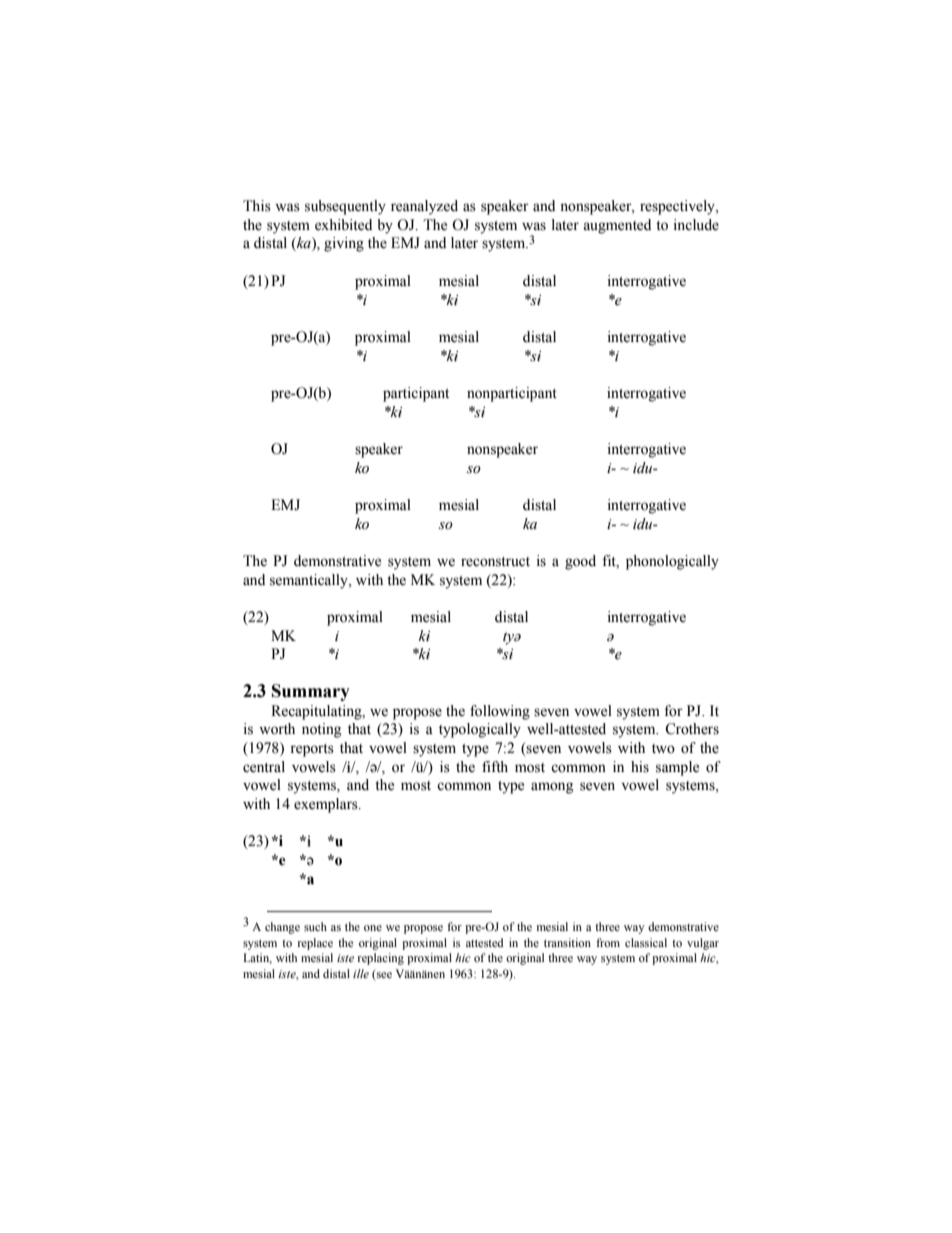 Image resolution: width=952 pixels, height=1233 pixels. What do you see at coordinates (310, 581) in the screenshot?
I see `semantically` at bounding box center [310, 581].
